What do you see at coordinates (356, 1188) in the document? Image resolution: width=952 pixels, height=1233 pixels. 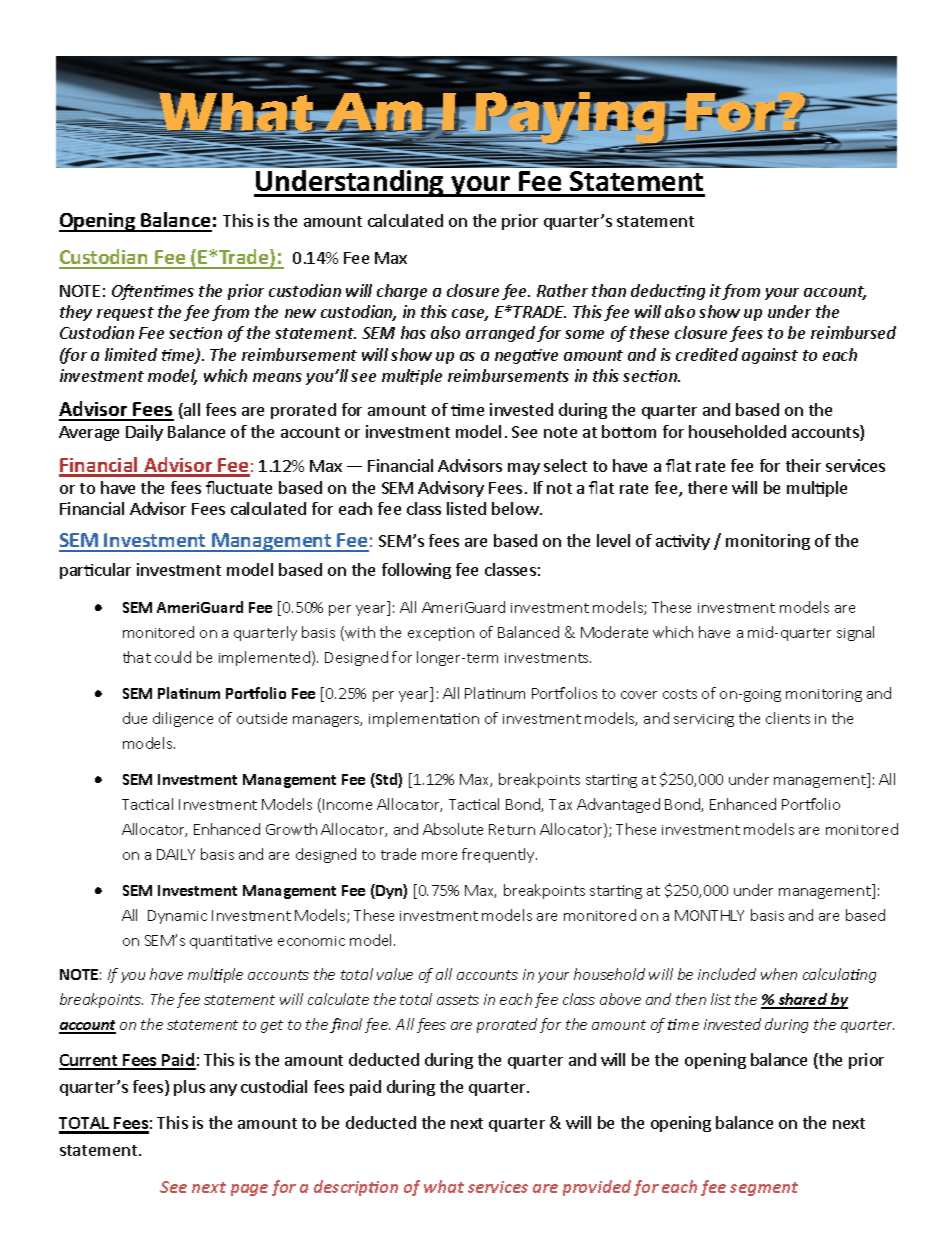 I see `description` at bounding box center [356, 1188].
